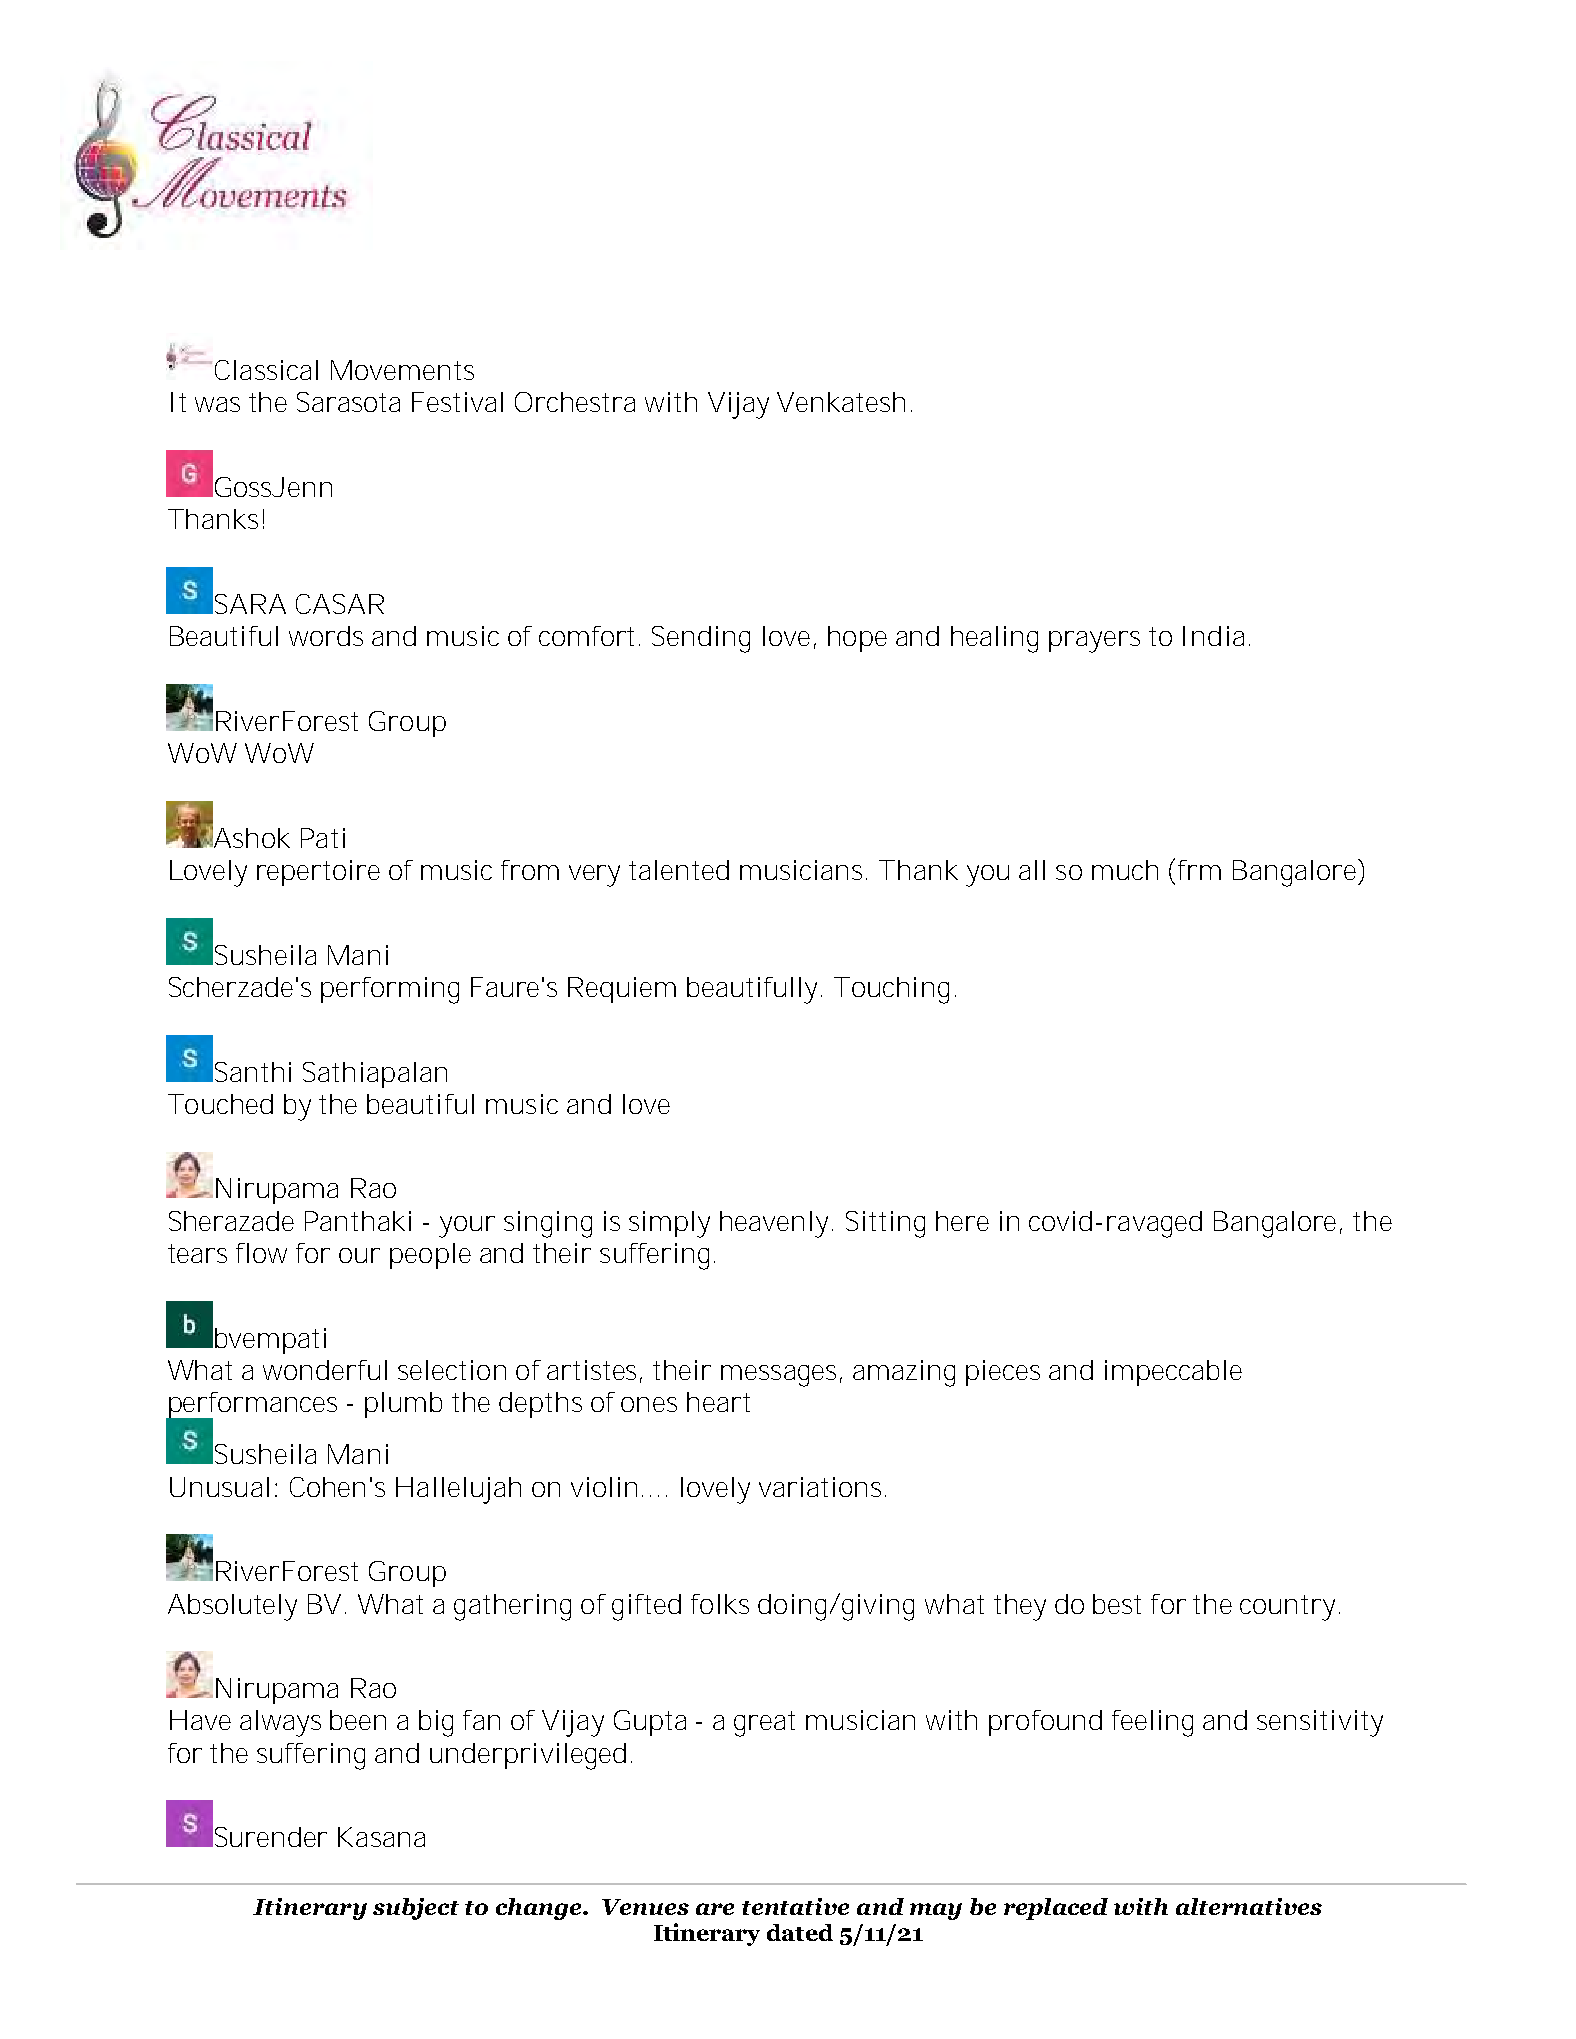  Describe the element at coordinates (325, 1370) in the page. I see `wonderful` at that location.
